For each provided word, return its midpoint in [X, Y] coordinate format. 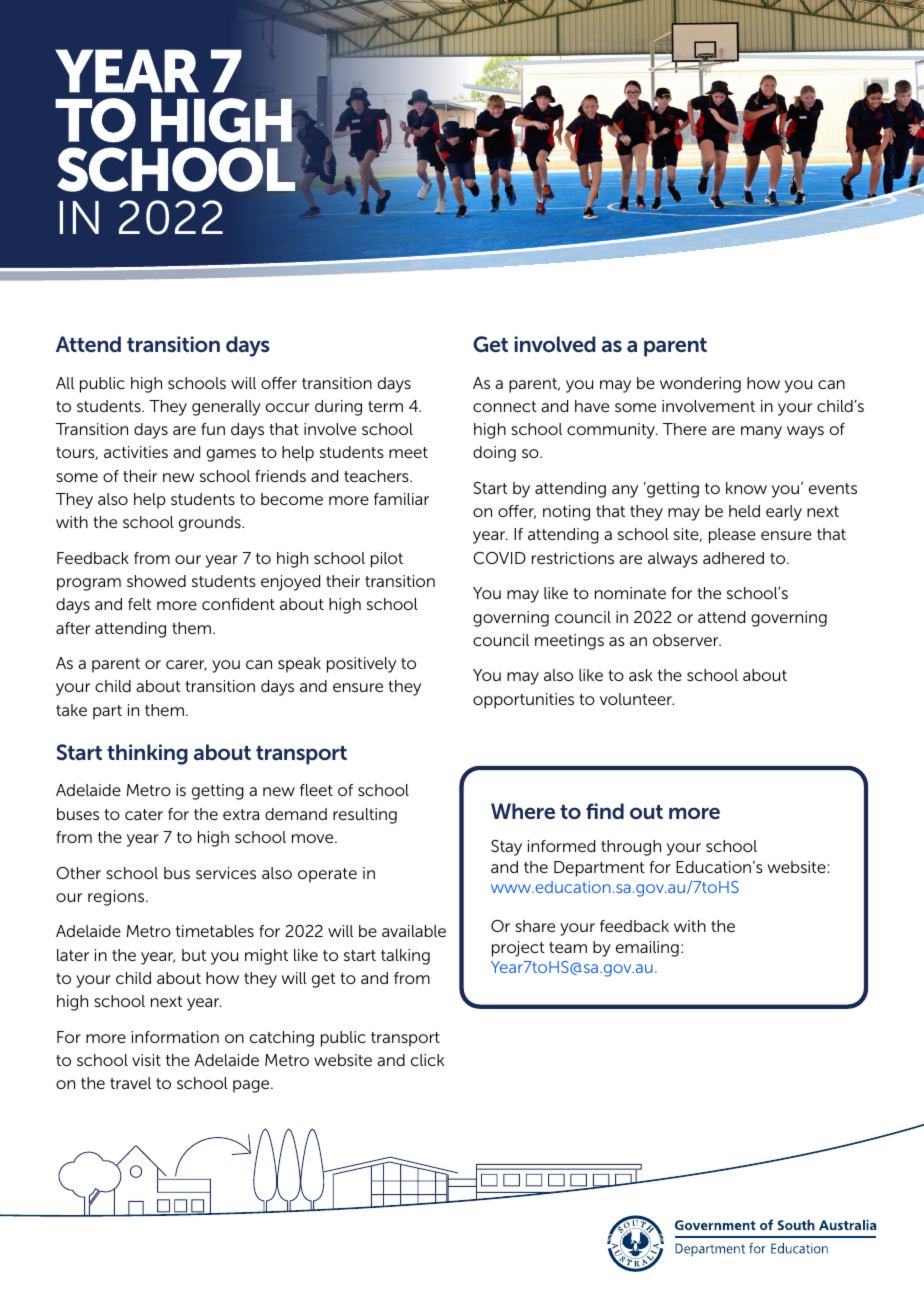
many [761, 432]
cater [144, 814]
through [631, 848]
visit [146, 1060]
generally [226, 408]
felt [140, 604]
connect [505, 406]
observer [687, 640]
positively [361, 665]
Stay [506, 848]
